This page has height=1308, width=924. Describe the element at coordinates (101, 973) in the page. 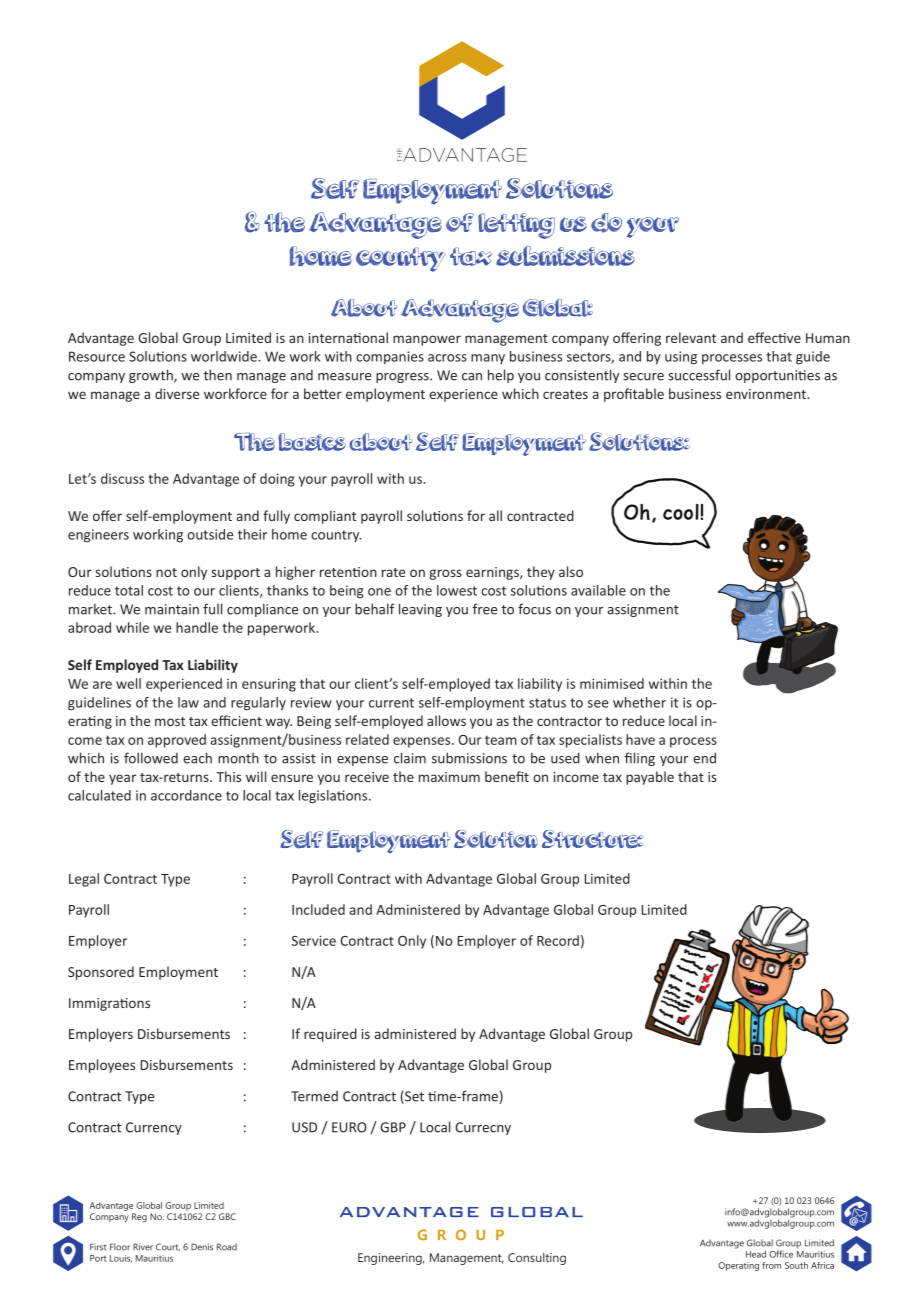

I see `Sponsored` at that location.
